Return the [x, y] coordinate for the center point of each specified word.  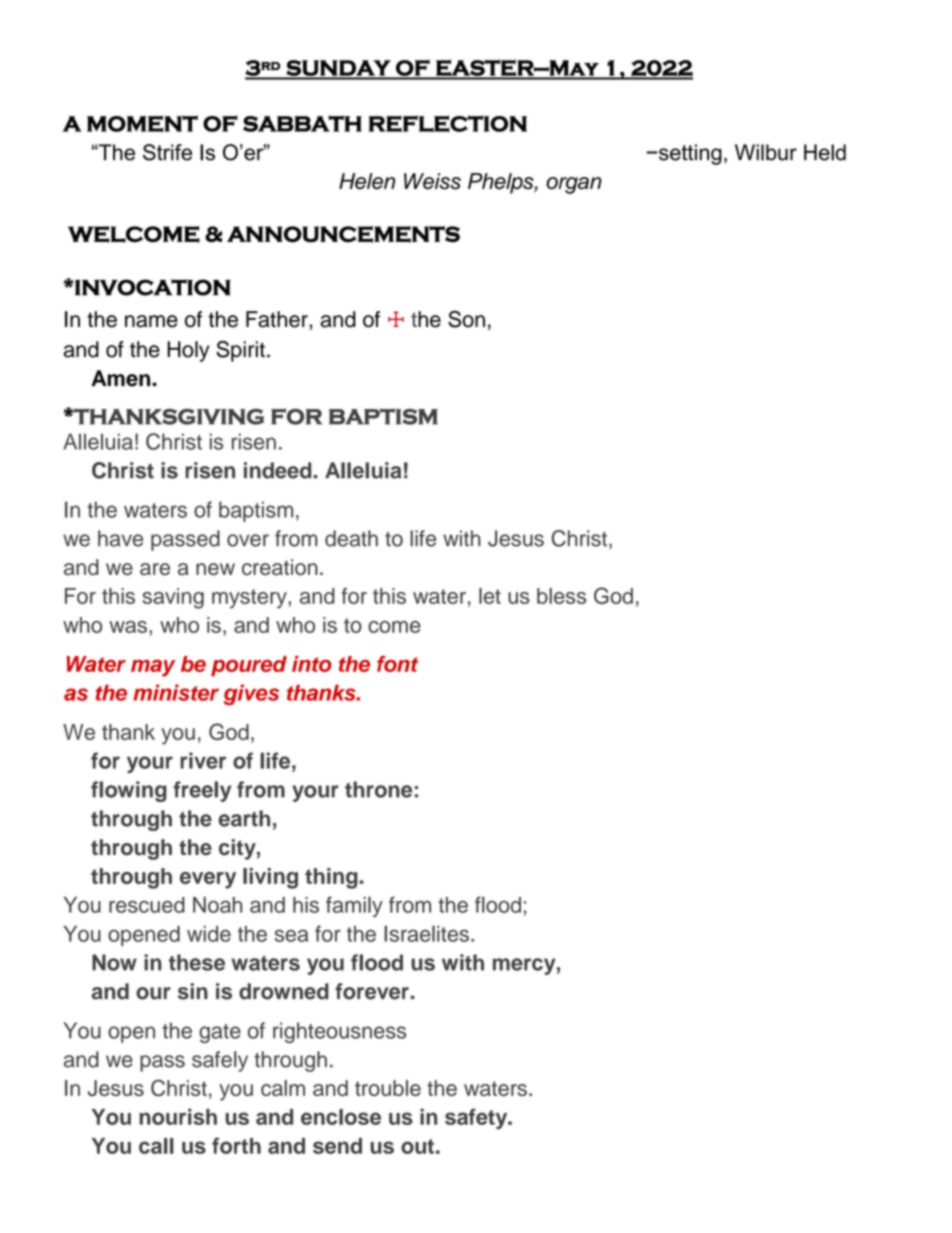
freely [202, 791]
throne [378, 789]
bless [561, 596]
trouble [388, 1088]
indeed [279, 470]
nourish [178, 1116]
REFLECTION [448, 123]
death [351, 538]
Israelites [426, 933]
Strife [167, 152]
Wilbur [766, 152]
